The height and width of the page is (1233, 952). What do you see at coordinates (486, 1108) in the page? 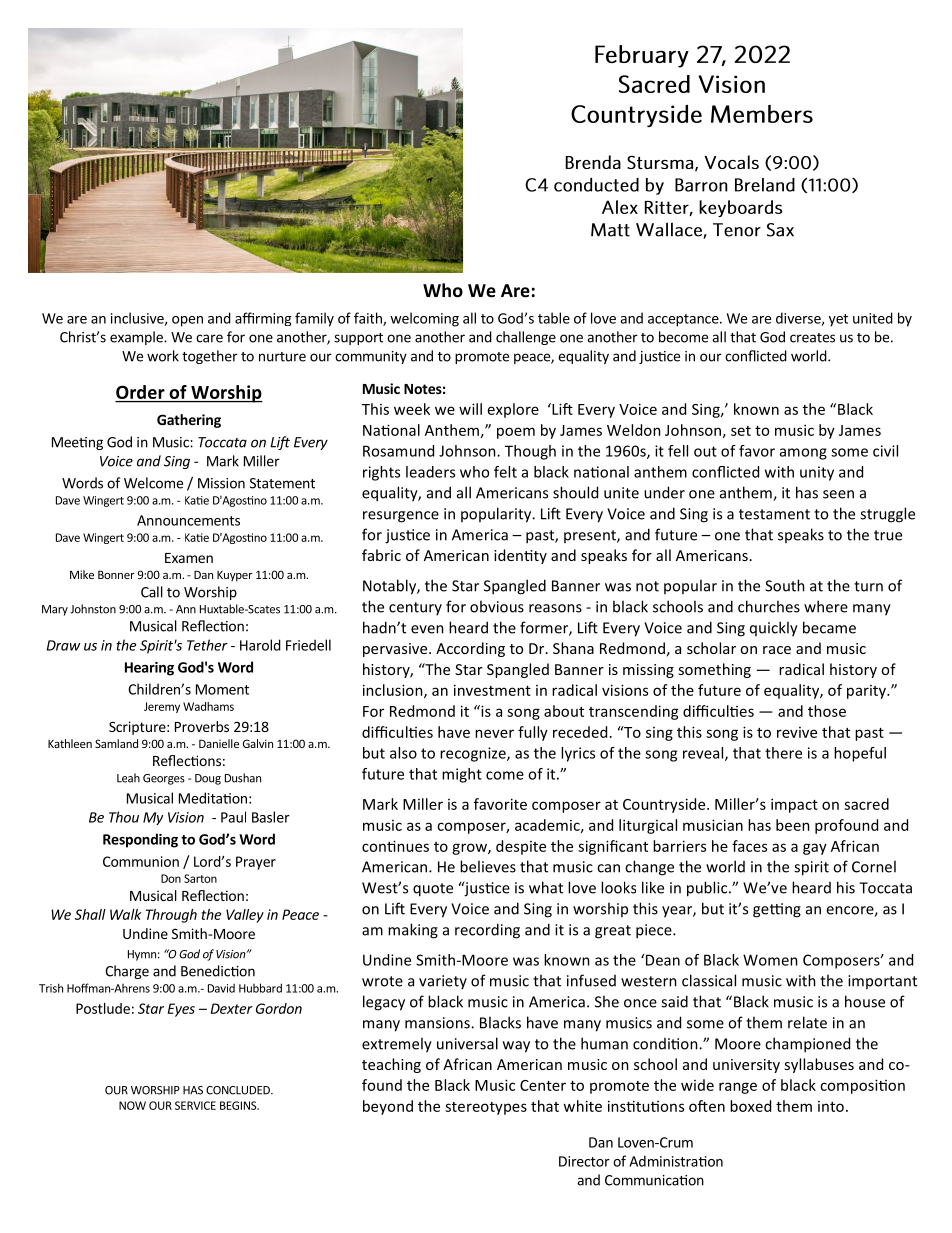
I see `stereotypes` at bounding box center [486, 1108].
